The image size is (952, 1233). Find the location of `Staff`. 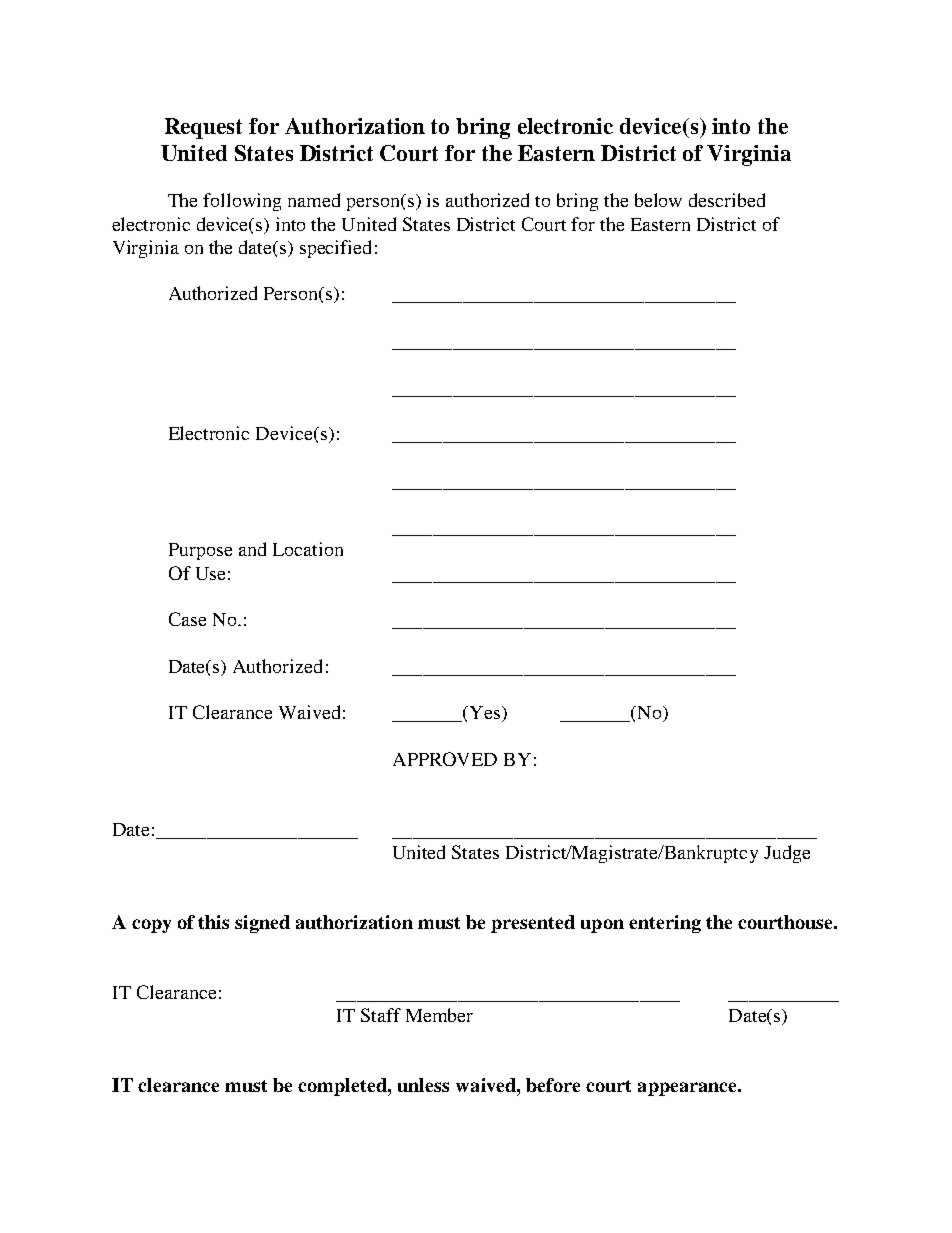

Staff is located at coordinates (381, 1015).
